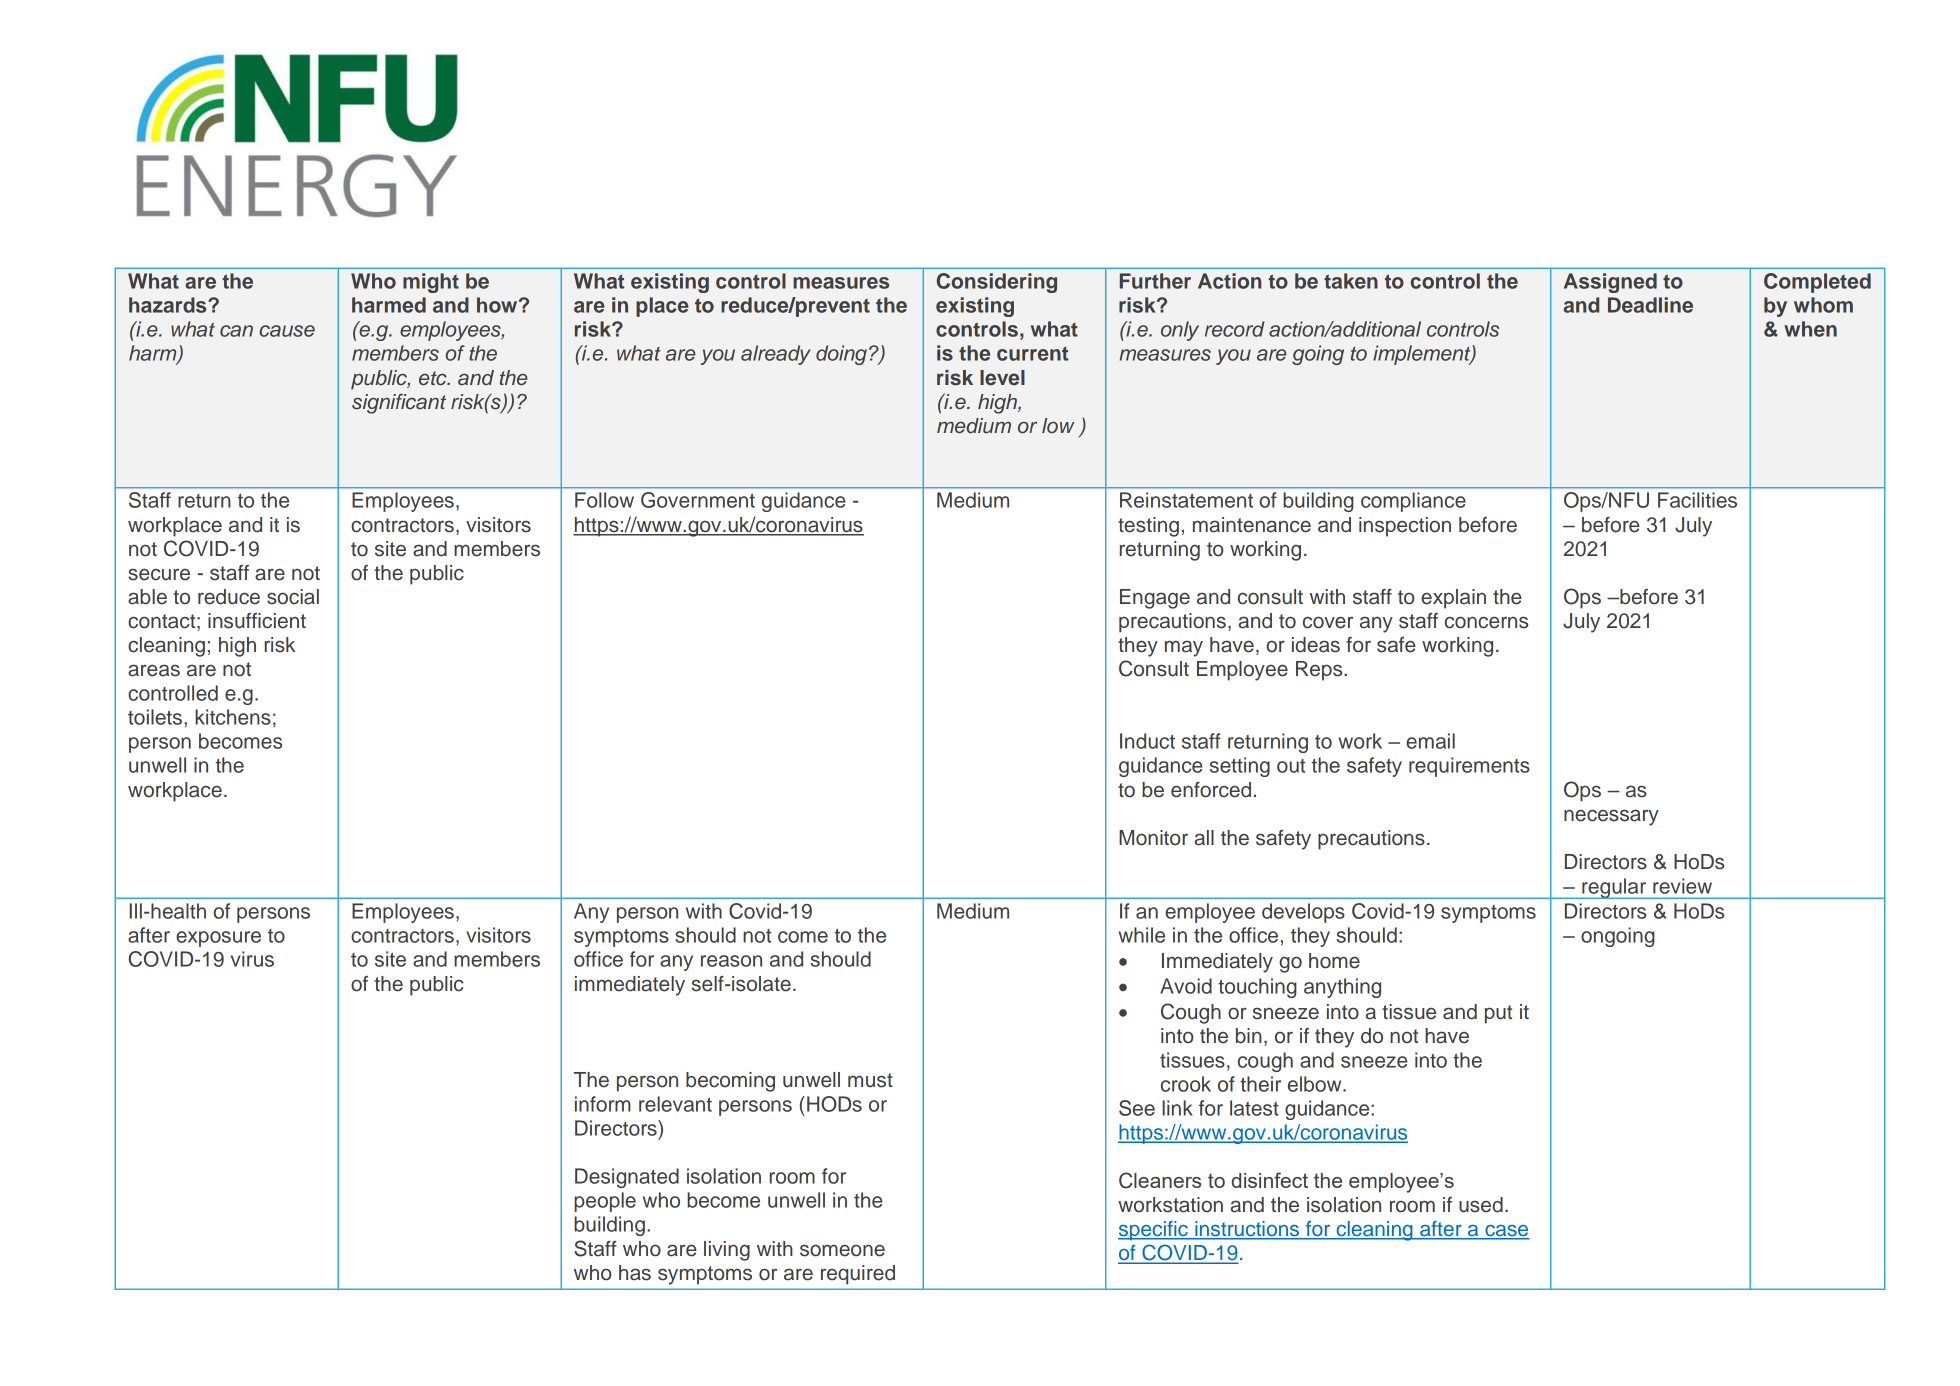 The image size is (1960, 1386). What do you see at coordinates (842, 1250) in the screenshot?
I see `someone` at bounding box center [842, 1250].
